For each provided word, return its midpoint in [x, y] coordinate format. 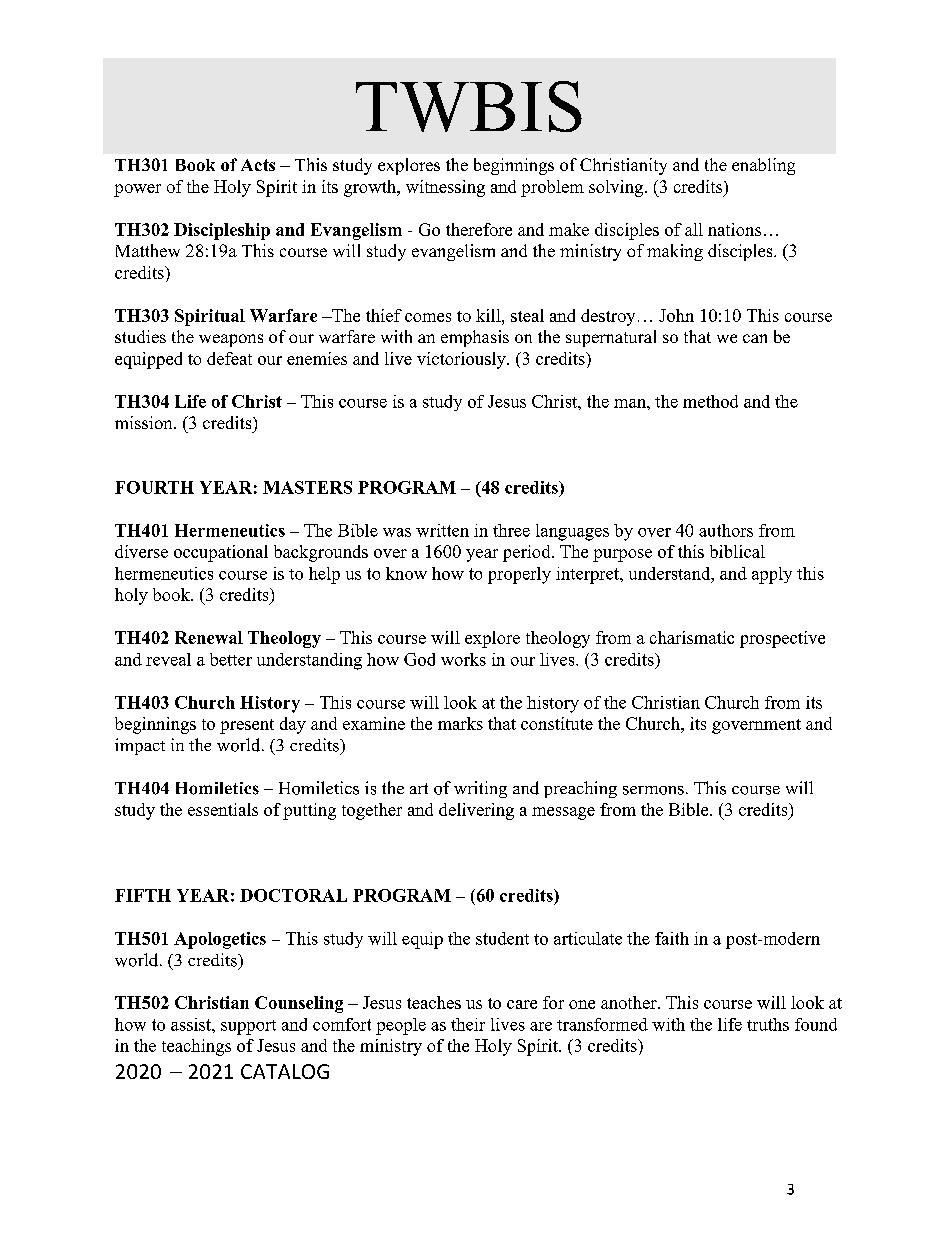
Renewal [209, 637]
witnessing [445, 188]
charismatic [692, 637]
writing [480, 789]
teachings [196, 1047]
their [468, 1024]
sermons [653, 790]
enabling [763, 166]
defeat [229, 358]
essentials [223, 809]
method [710, 401]
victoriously [462, 360]
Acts [258, 165]
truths [768, 1024]
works [463, 659]
